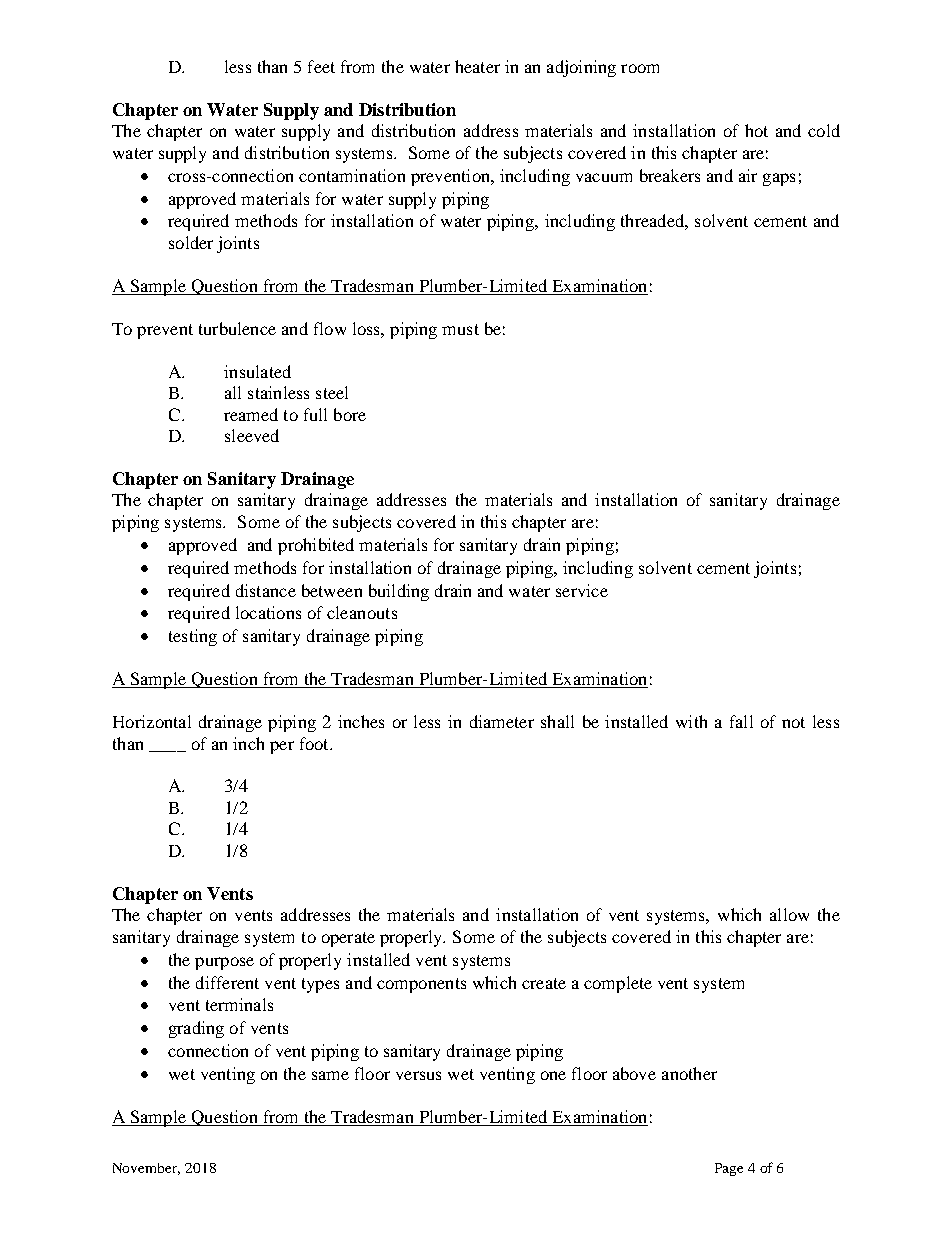 This screenshot has height=1233, width=952. What do you see at coordinates (315, 743) in the screenshot?
I see `foot` at bounding box center [315, 743].
